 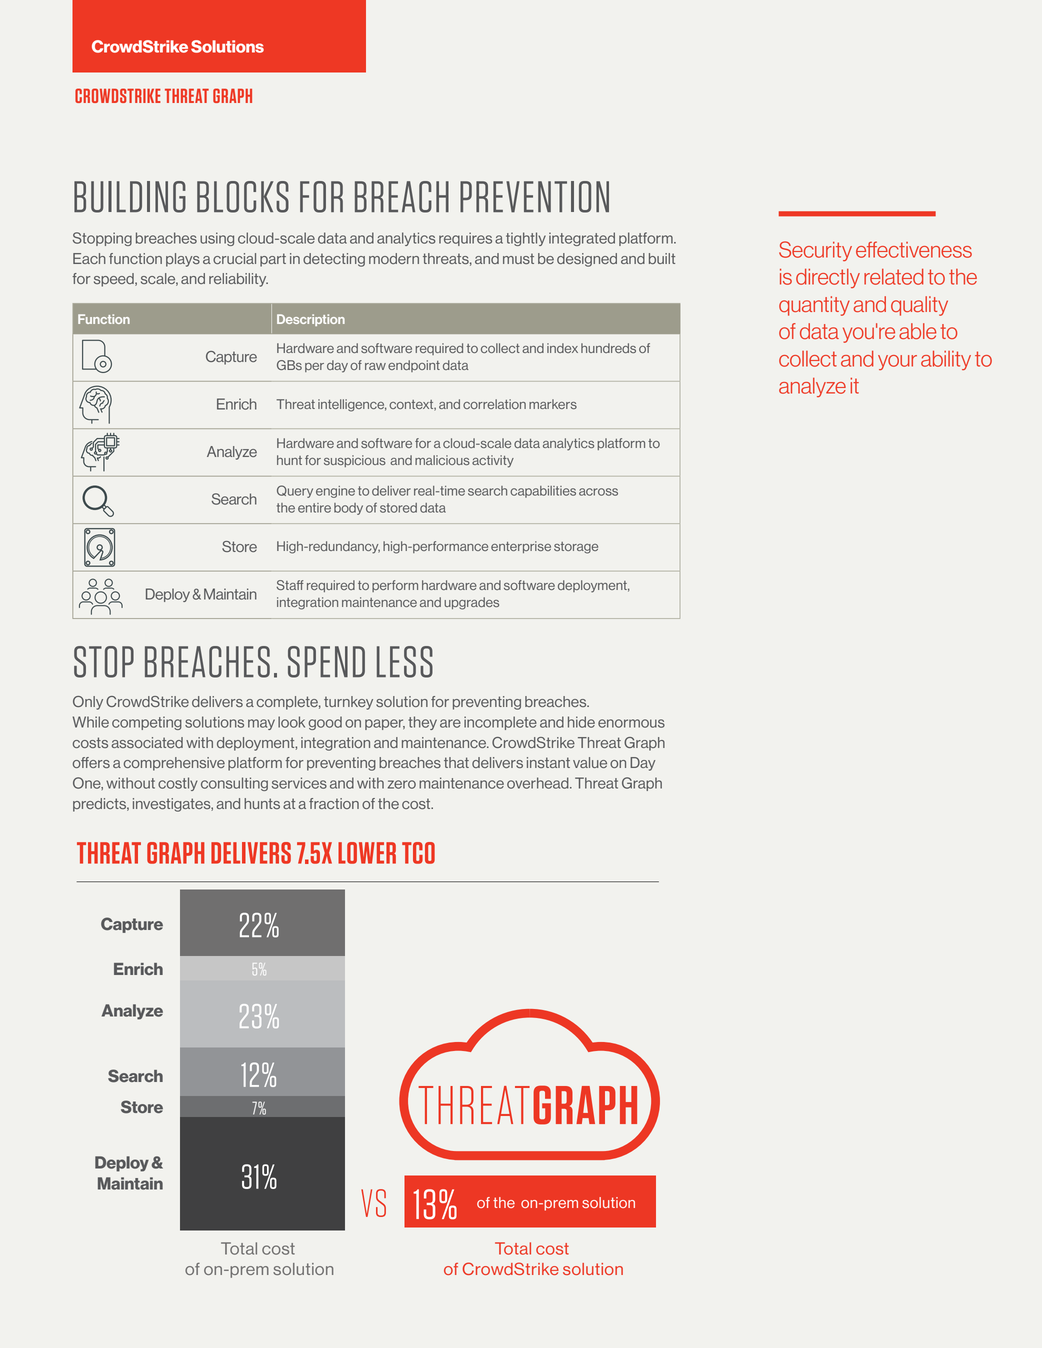 What do you see at coordinates (418, 853) in the screenshot?
I see `TCO` at bounding box center [418, 853].
